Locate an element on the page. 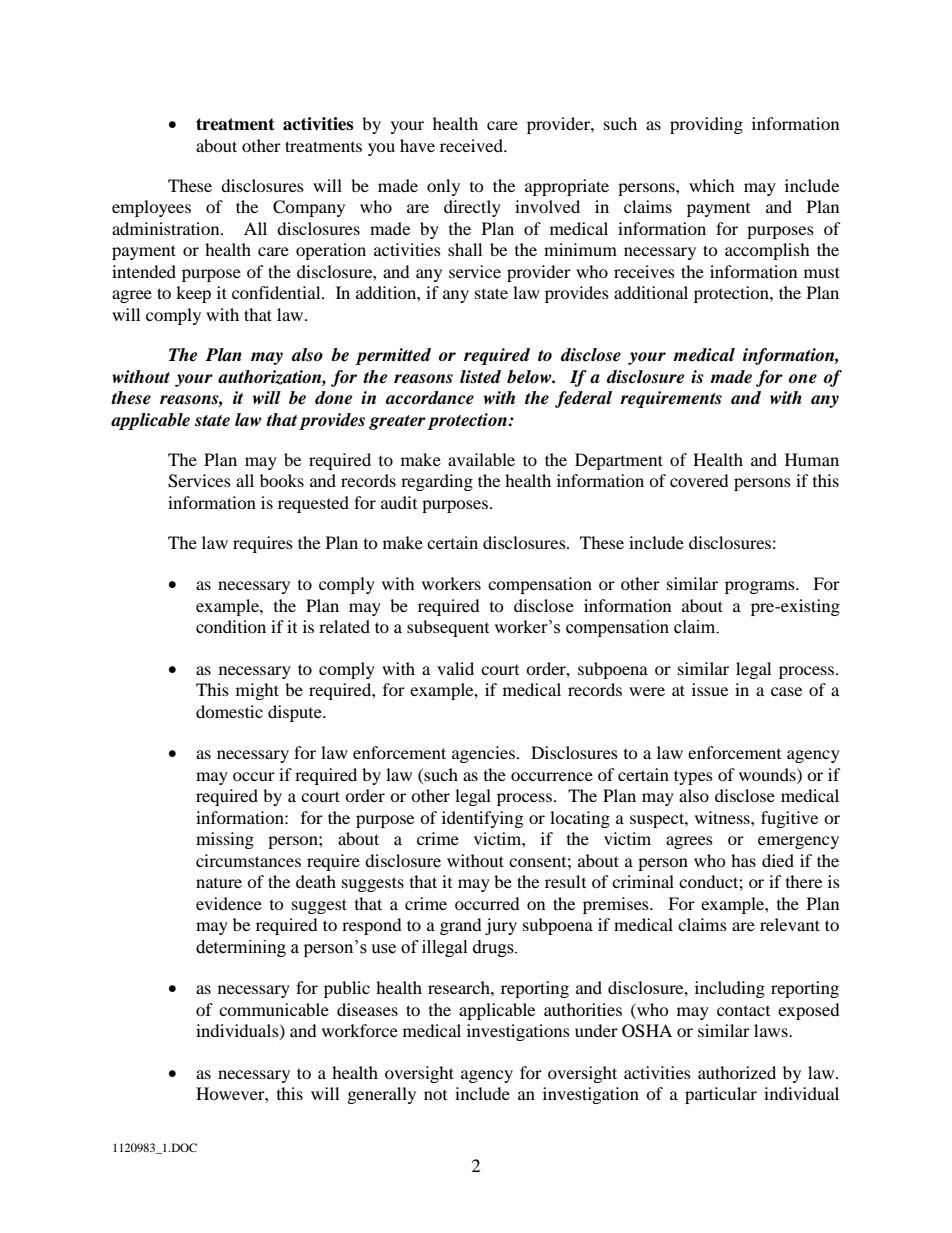 Image resolution: width=952 pixels, height=1233 pixels. subsequent is located at coordinates (448, 628).
